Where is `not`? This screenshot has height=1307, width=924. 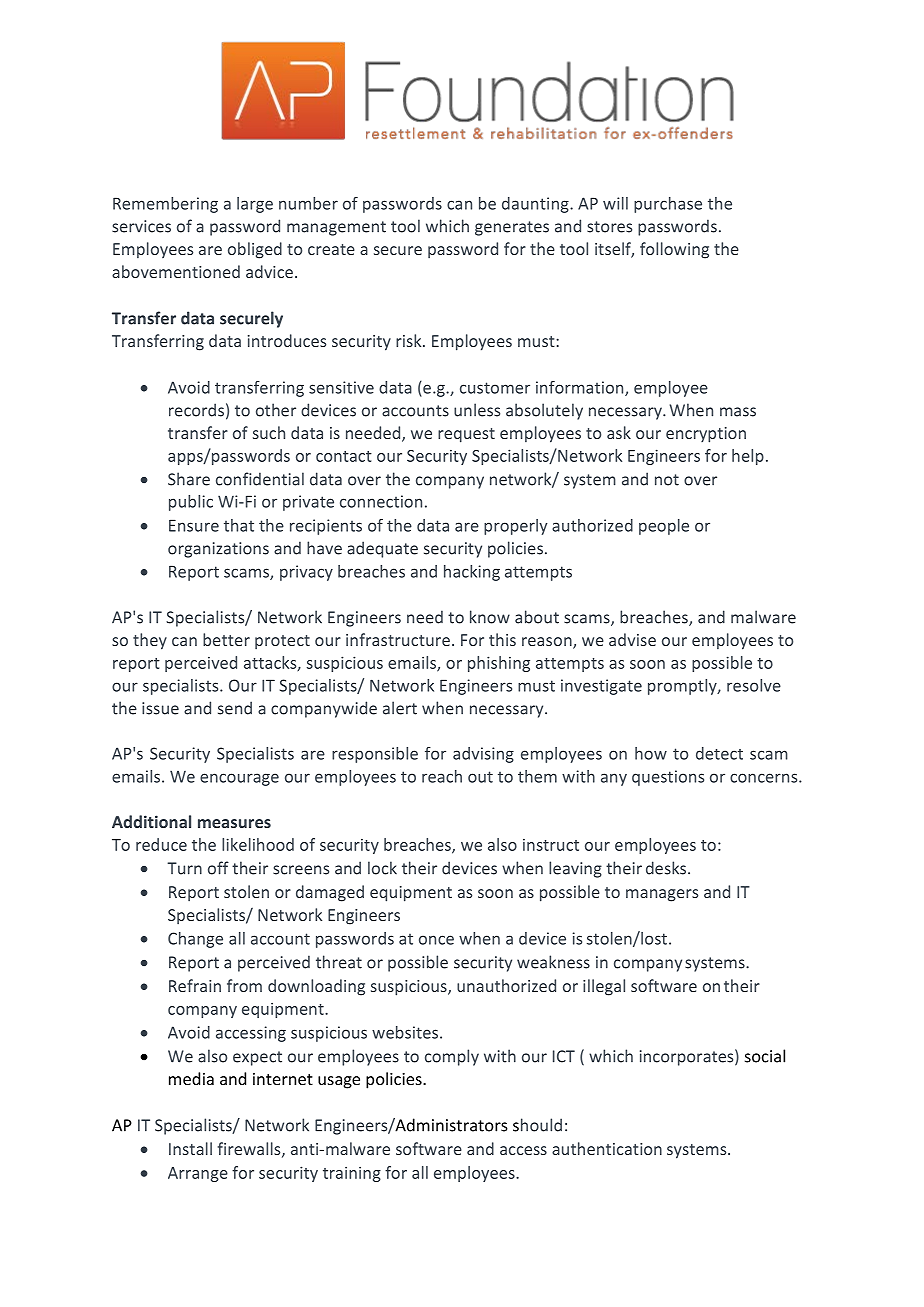
not is located at coordinates (667, 480).
